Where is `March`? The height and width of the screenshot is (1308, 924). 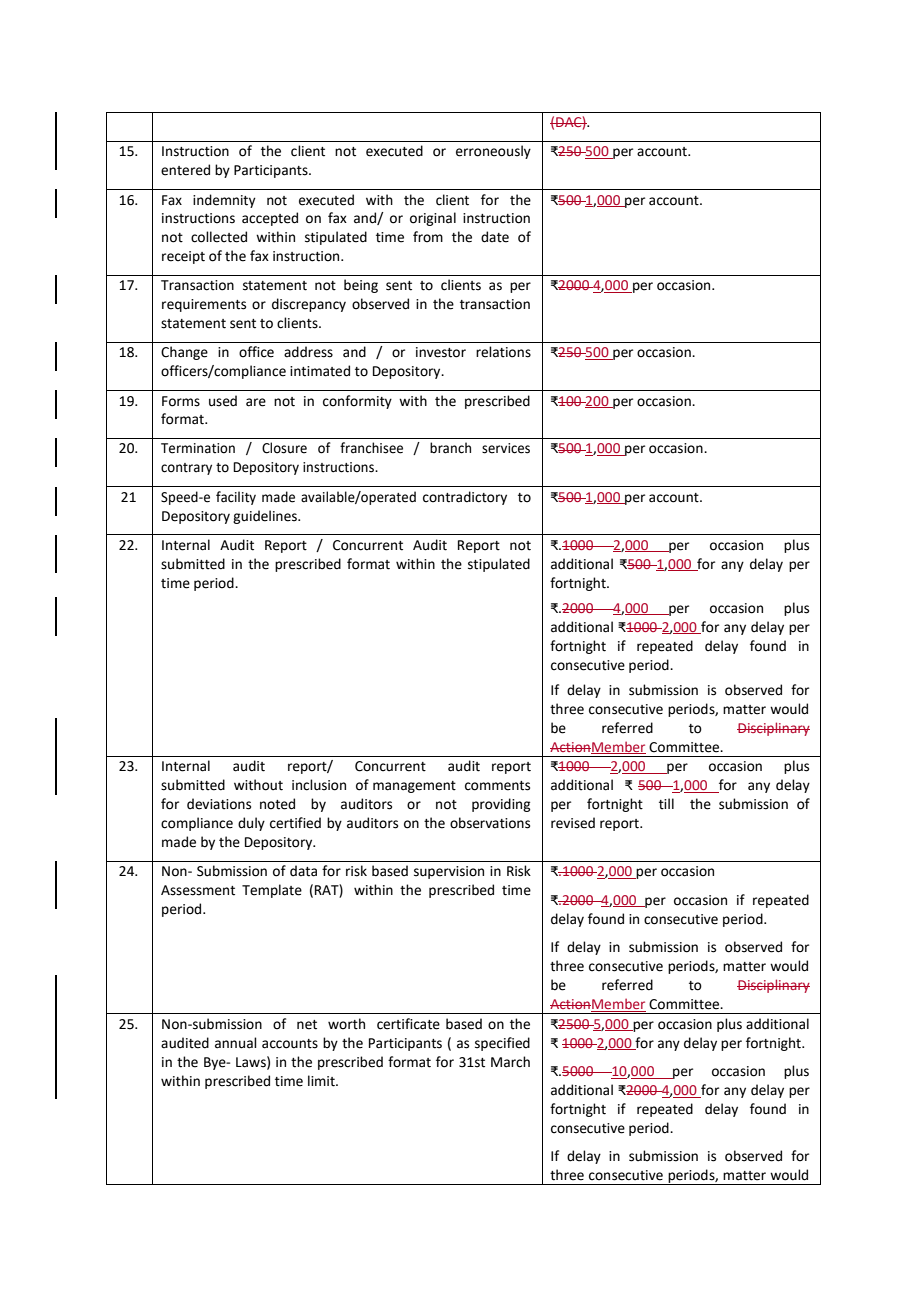 March is located at coordinates (510, 1062).
